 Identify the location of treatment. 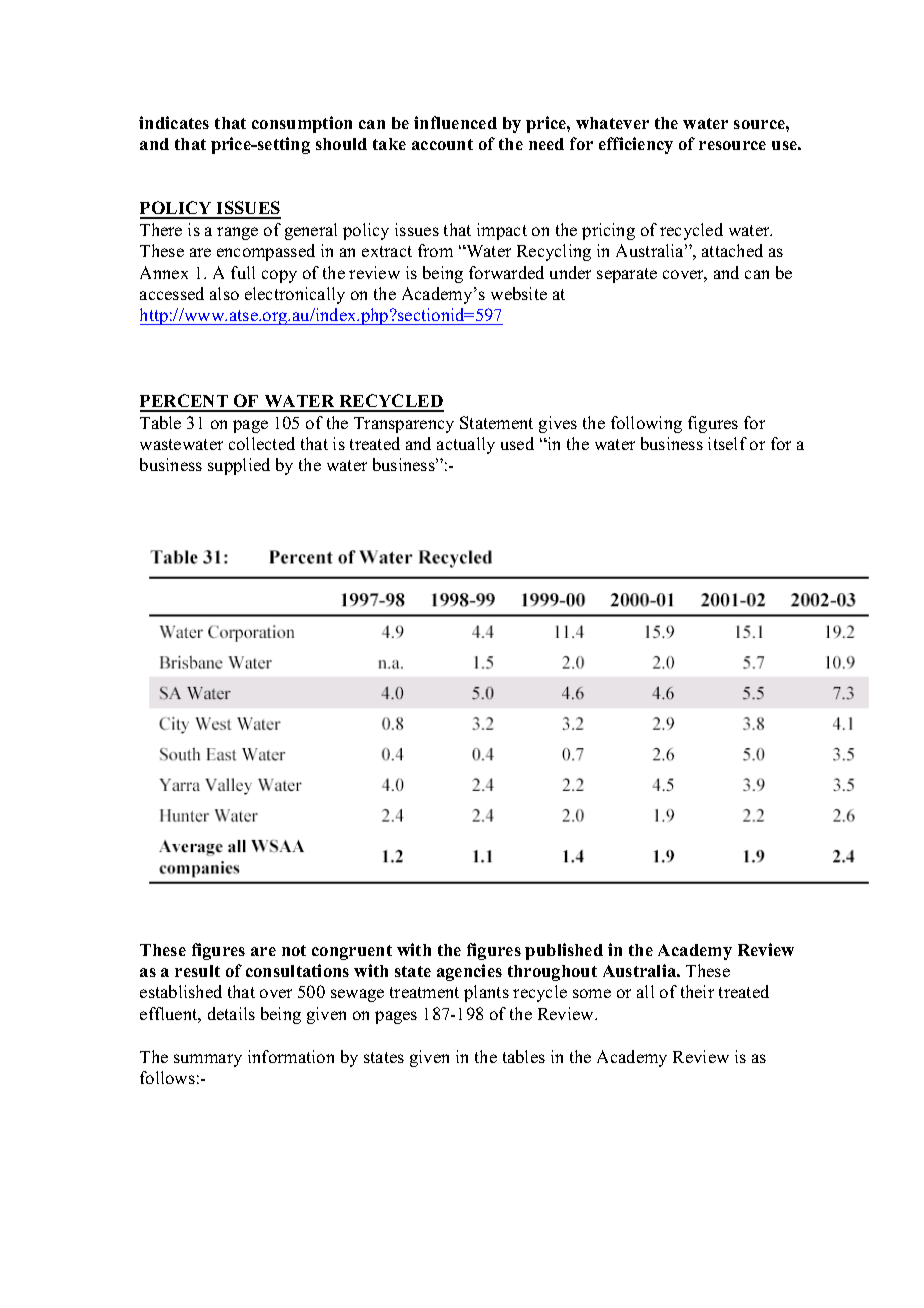
(424, 992).
